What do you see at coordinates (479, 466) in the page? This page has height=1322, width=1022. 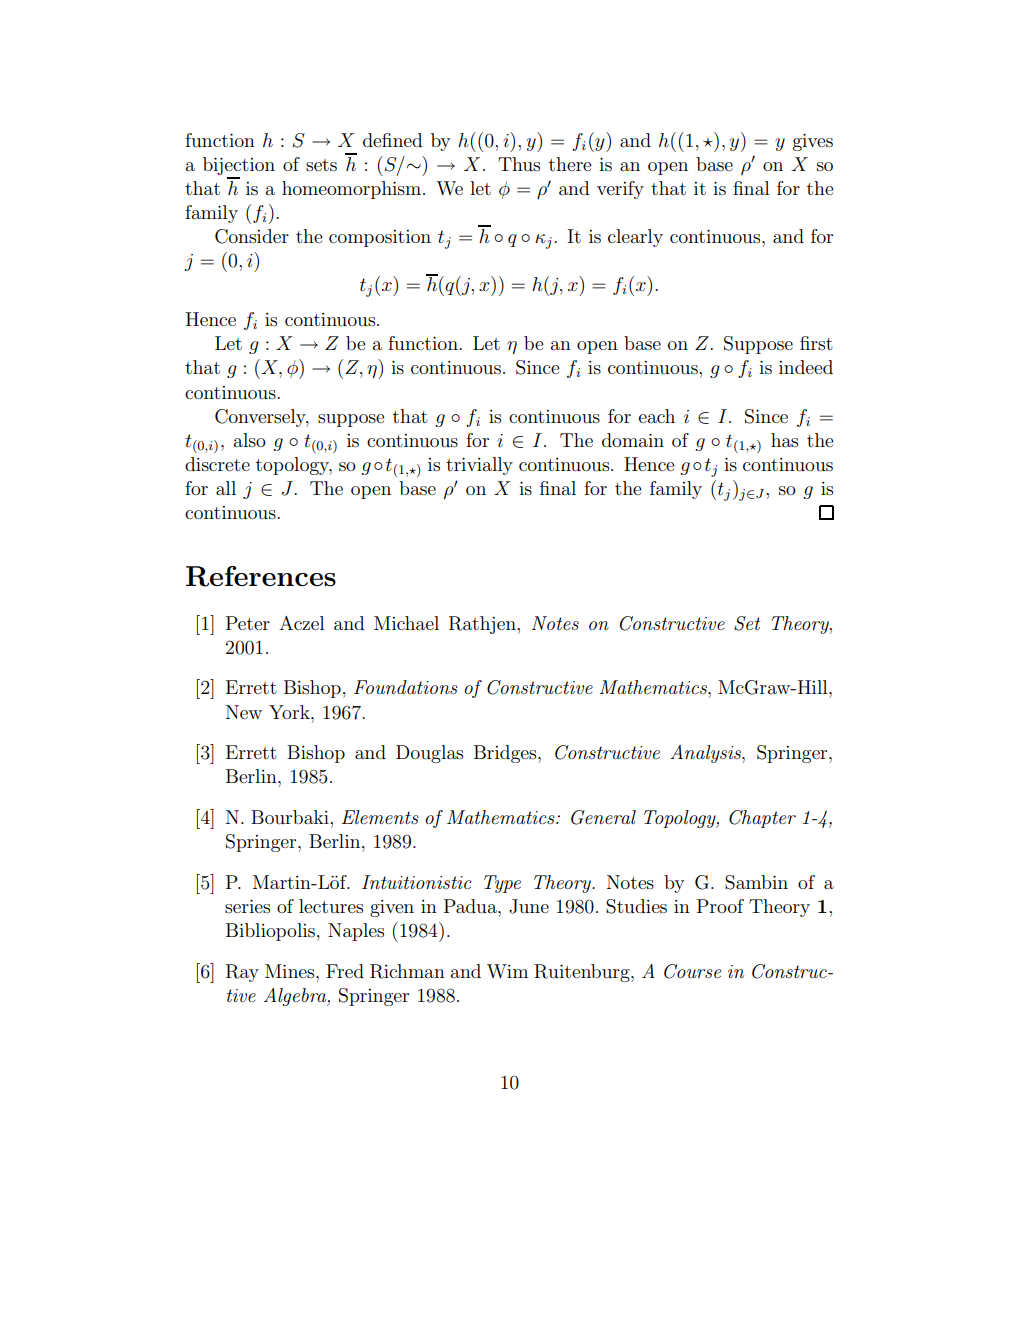 I see `trivially` at bounding box center [479, 466].
